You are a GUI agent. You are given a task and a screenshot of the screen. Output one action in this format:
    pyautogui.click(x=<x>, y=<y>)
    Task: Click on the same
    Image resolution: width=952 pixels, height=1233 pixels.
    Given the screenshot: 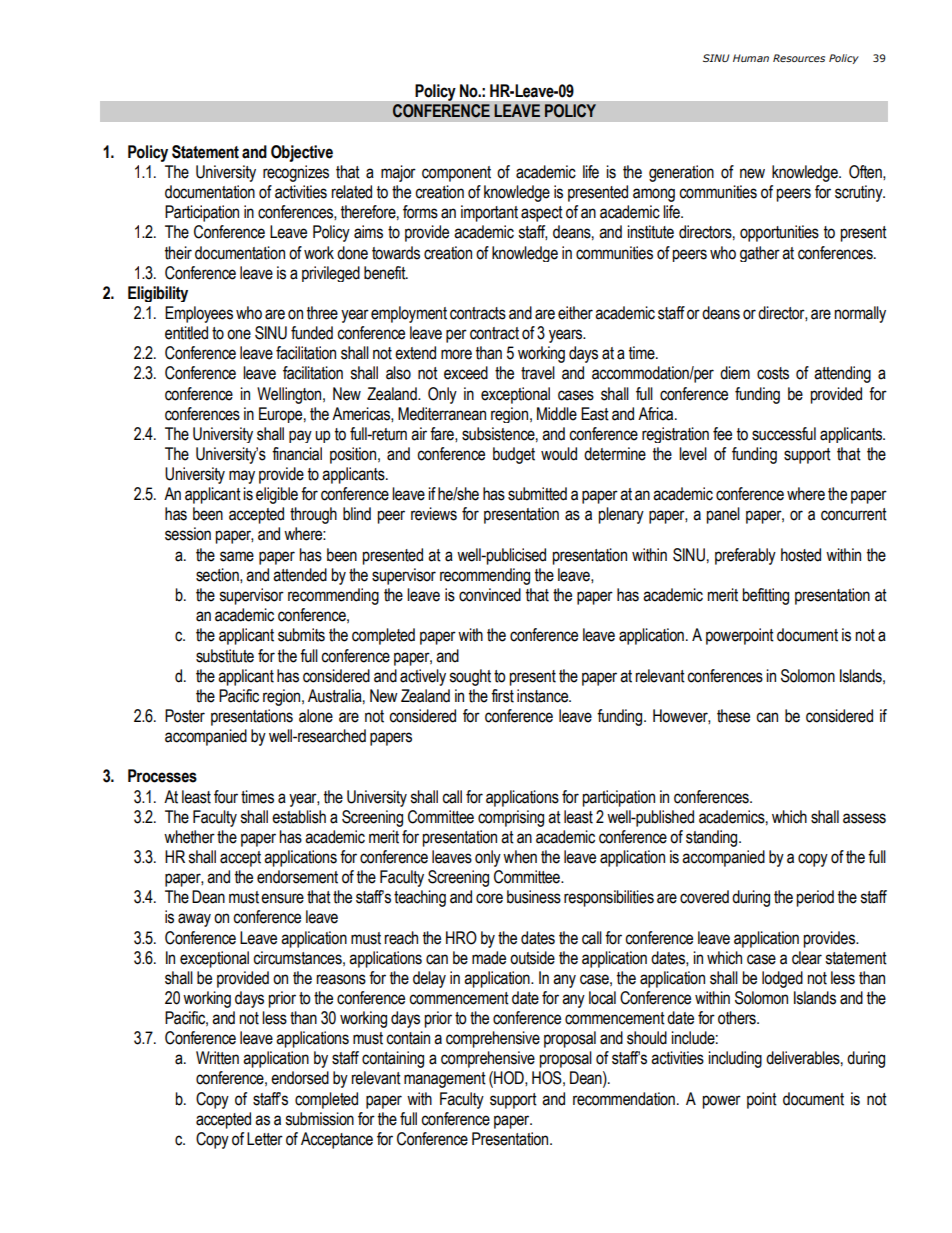 What is the action you would take?
    pyautogui.click(x=237, y=556)
